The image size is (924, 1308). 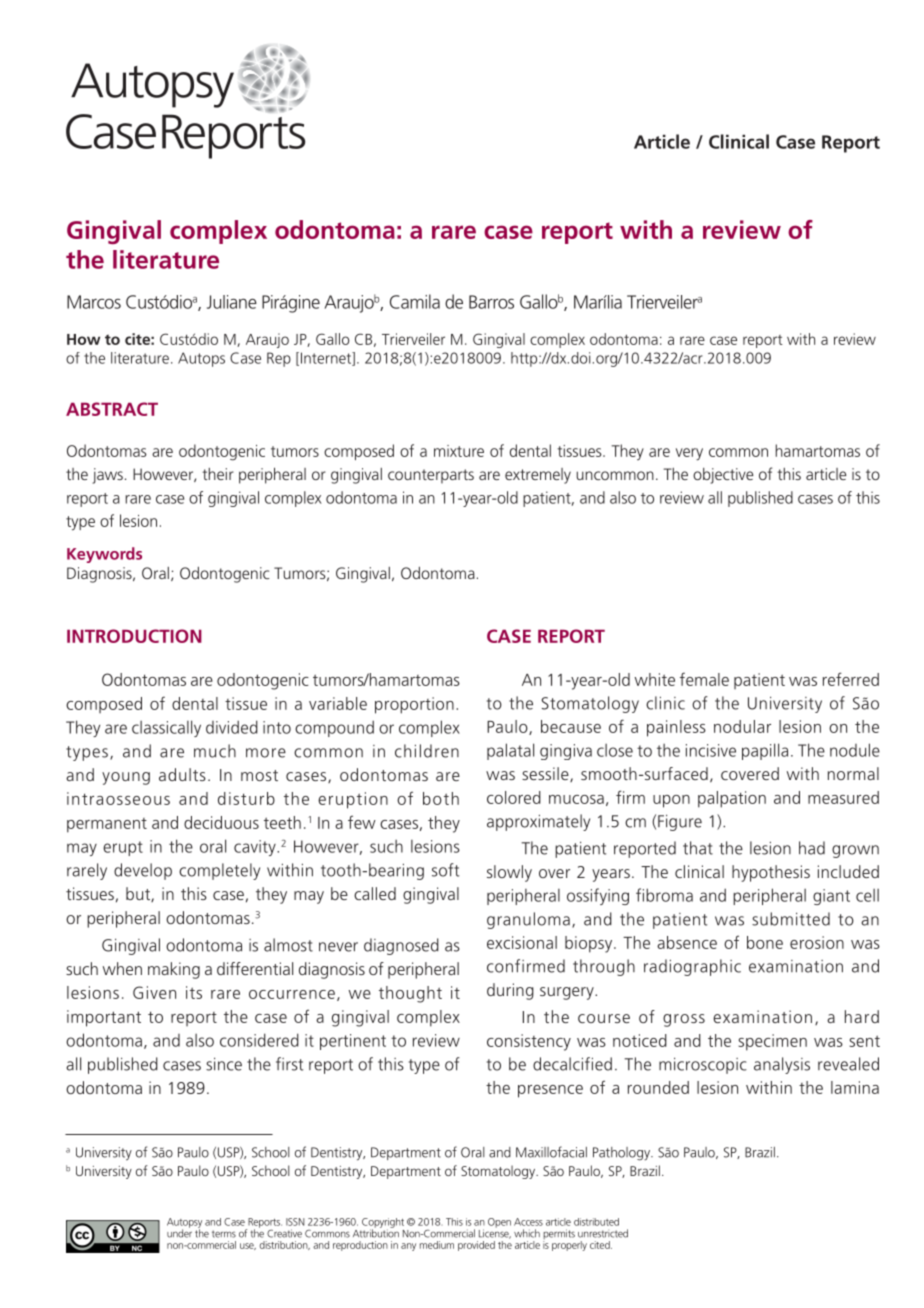 What do you see at coordinates (182, 774) in the document?
I see `adults` at bounding box center [182, 774].
